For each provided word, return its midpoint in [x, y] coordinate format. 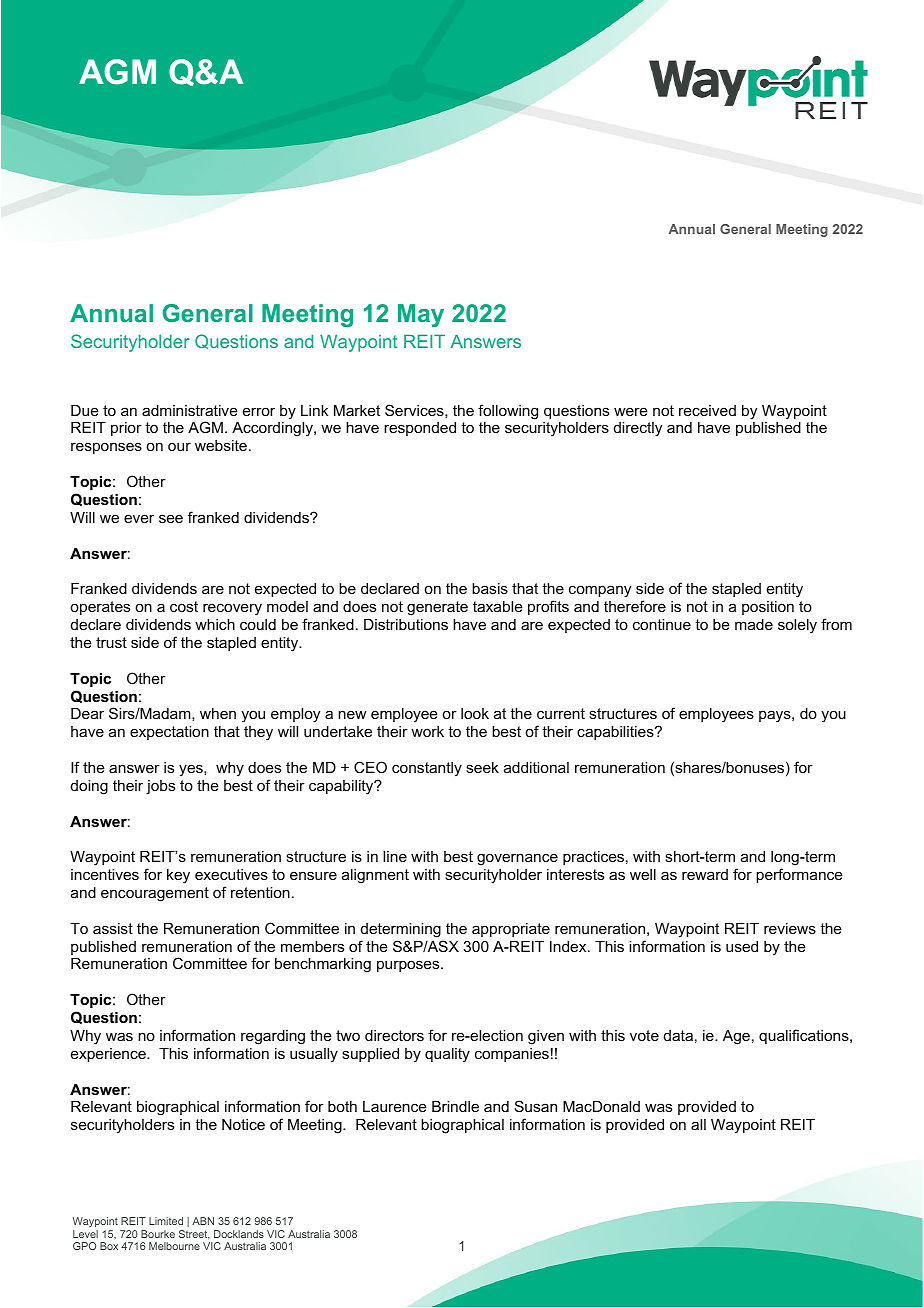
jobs [160, 787]
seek [482, 767]
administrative [190, 410]
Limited [166, 1221]
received [707, 410]
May [421, 315]
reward [705, 874]
